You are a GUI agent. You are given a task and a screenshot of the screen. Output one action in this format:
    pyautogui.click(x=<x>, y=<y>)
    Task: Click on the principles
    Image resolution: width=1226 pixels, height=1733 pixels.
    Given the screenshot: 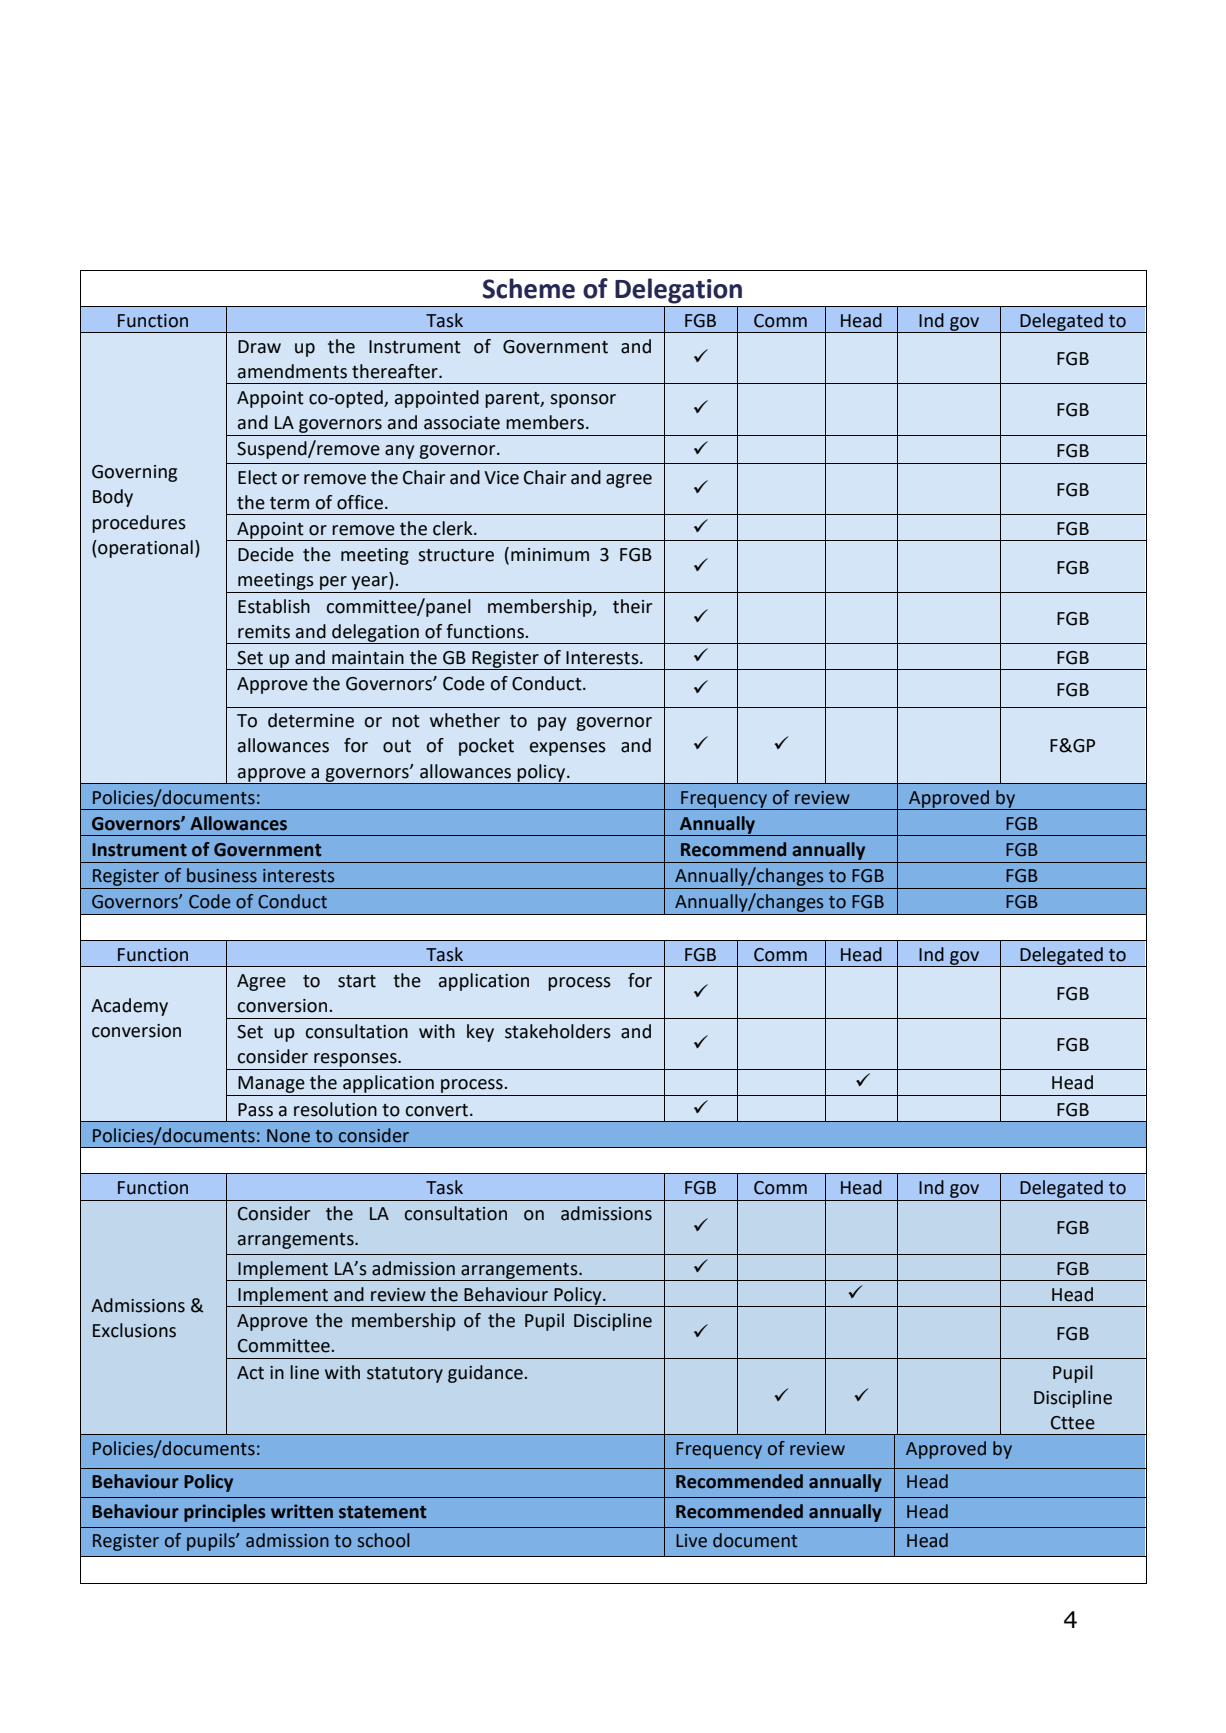 What is the action you would take?
    pyautogui.click(x=224, y=1513)
